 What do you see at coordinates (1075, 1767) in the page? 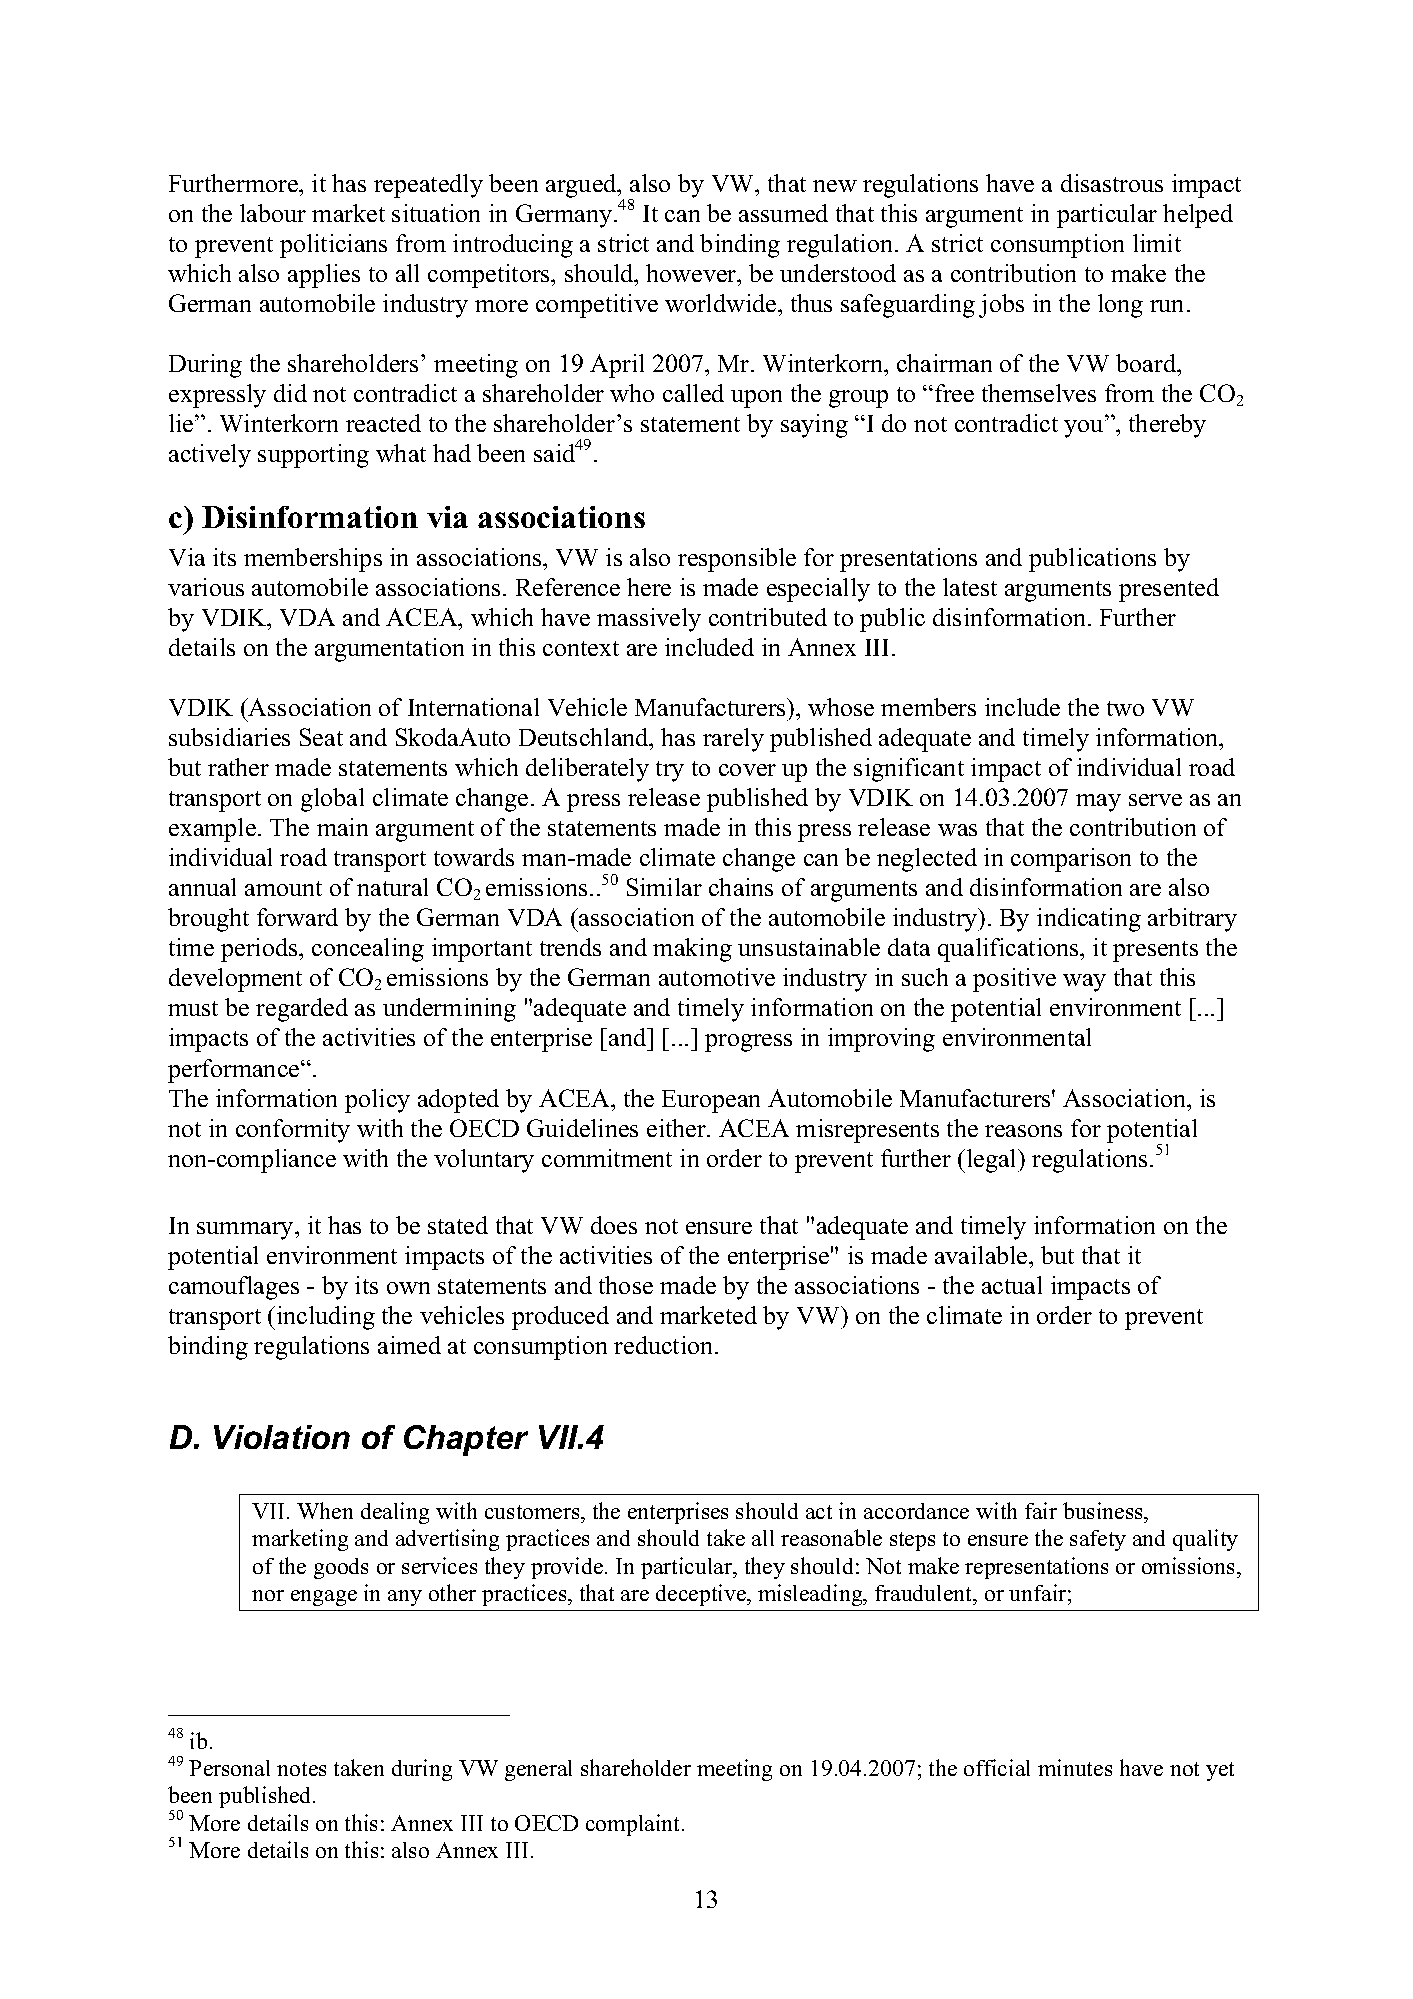
I see `minutes` at bounding box center [1075, 1767].
